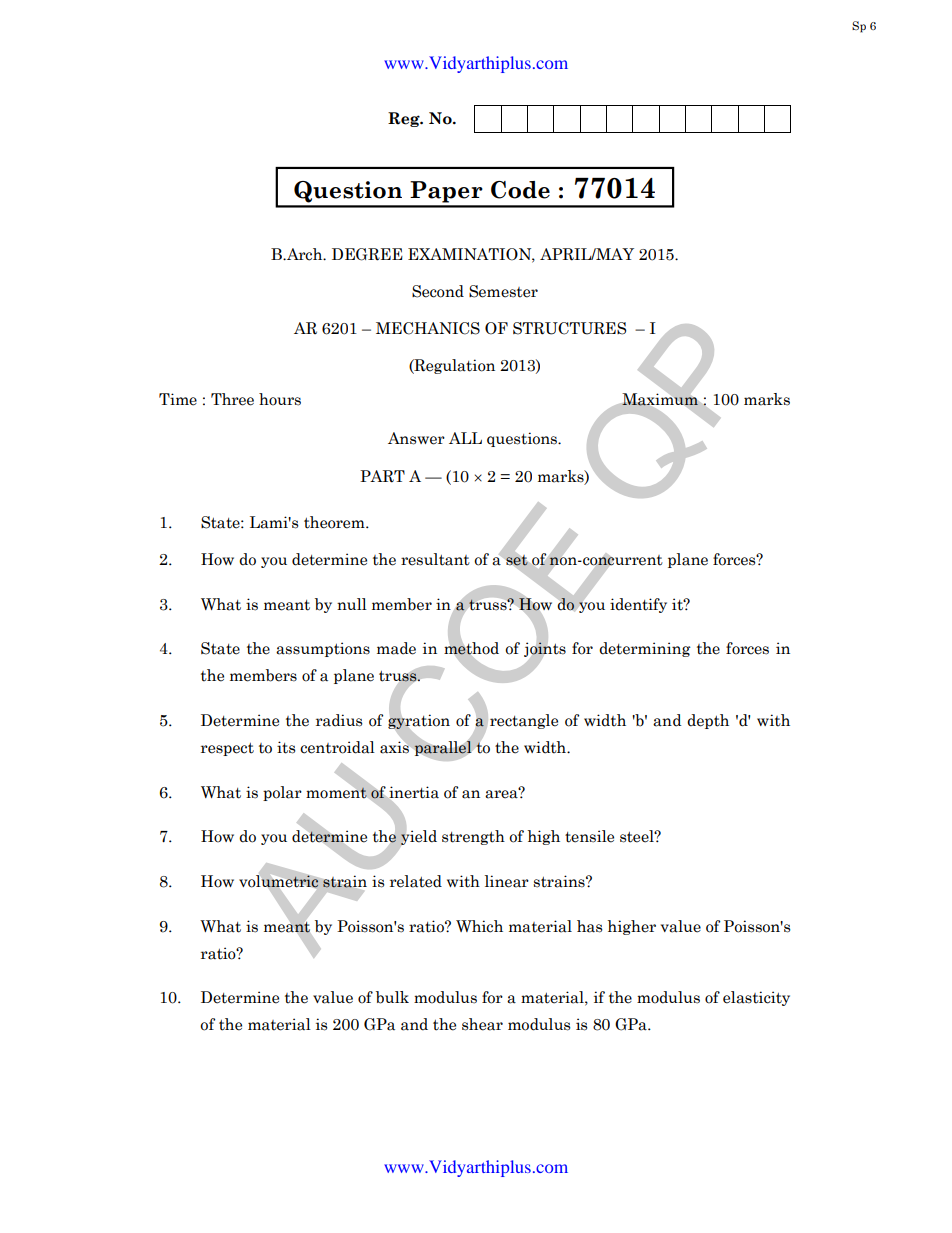 This screenshot has width=952, height=1233. Describe the element at coordinates (367, 254) in the screenshot. I see `DEGREE` at that location.
